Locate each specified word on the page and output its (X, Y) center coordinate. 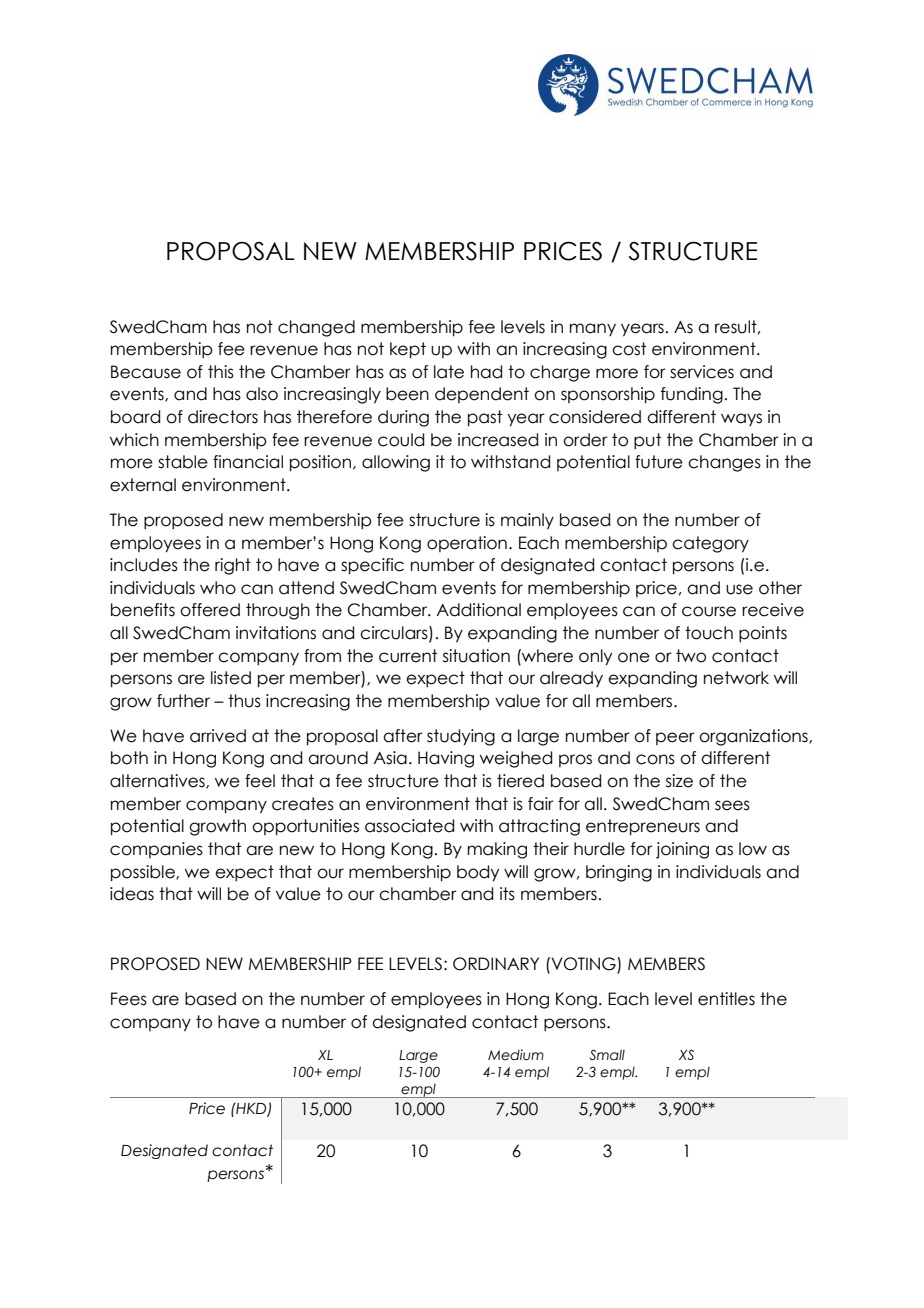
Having (446, 759)
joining (682, 850)
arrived (218, 736)
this (221, 372)
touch (709, 633)
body (478, 873)
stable (183, 462)
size (679, 781)
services (702, 372)
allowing (396, 463)
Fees (129, 999)
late (449, 372)
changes (724, 463)
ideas (132, 894)
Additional (479, 610)
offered (210, 610)
